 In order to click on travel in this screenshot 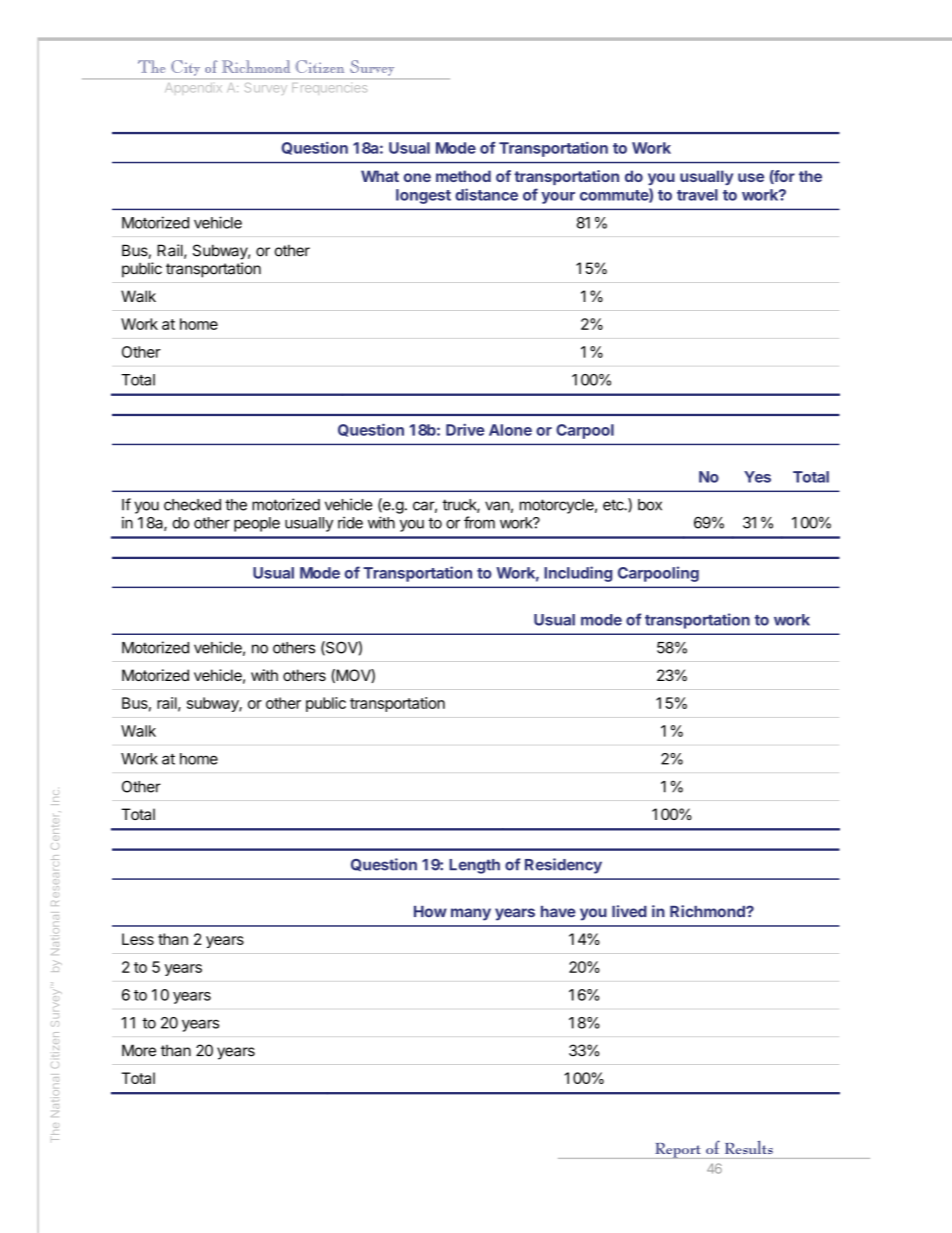, I will do `click(697, 195)`.
